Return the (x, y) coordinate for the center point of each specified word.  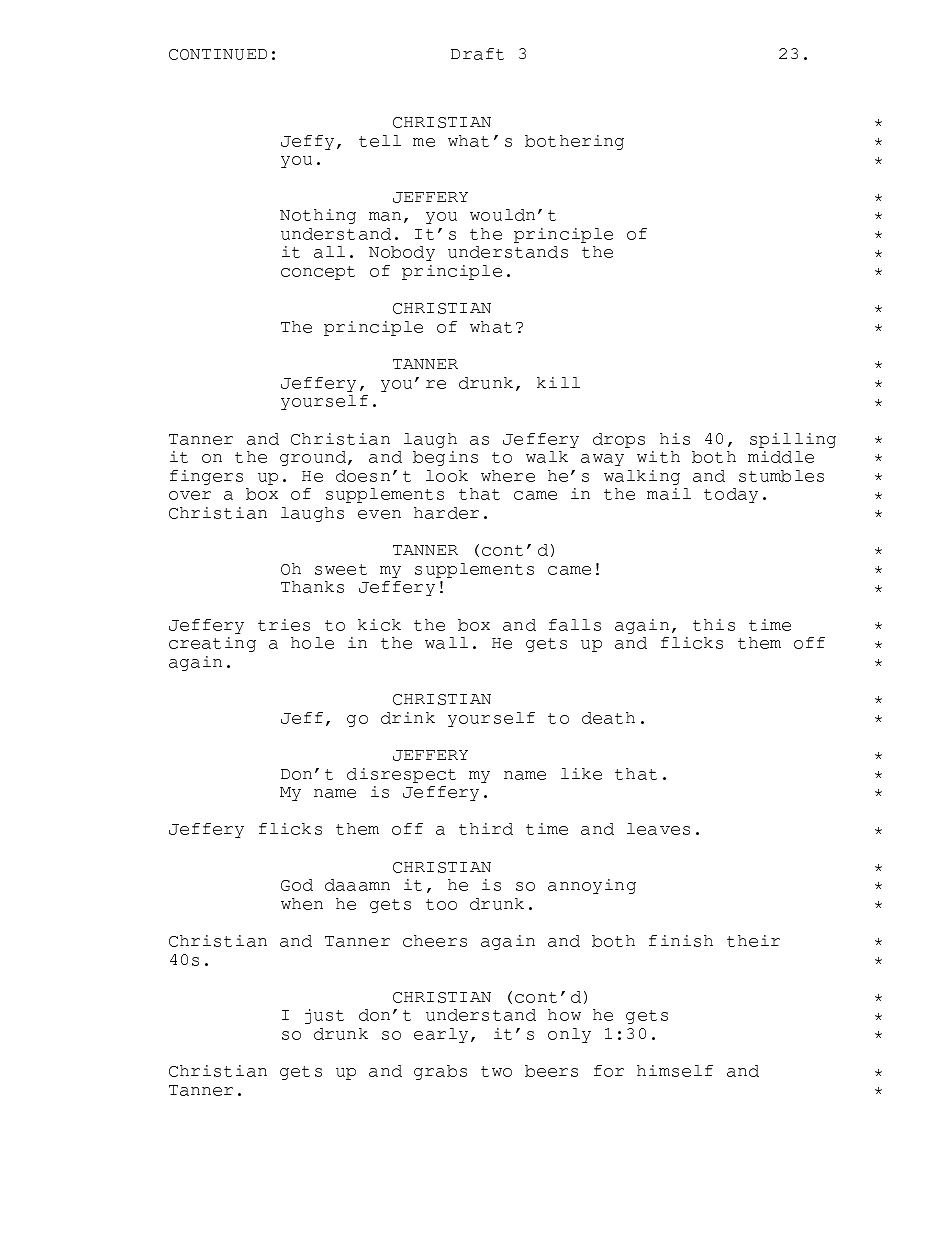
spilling (793, 440)
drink (408, 718)
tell (380, 141)
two (496, 1071)
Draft (477, 54)
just (324, 1016)
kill (558, 382)
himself (675, 1071)
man (385, 216)
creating (212, 644)
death (608, 718)
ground (314, 458)
